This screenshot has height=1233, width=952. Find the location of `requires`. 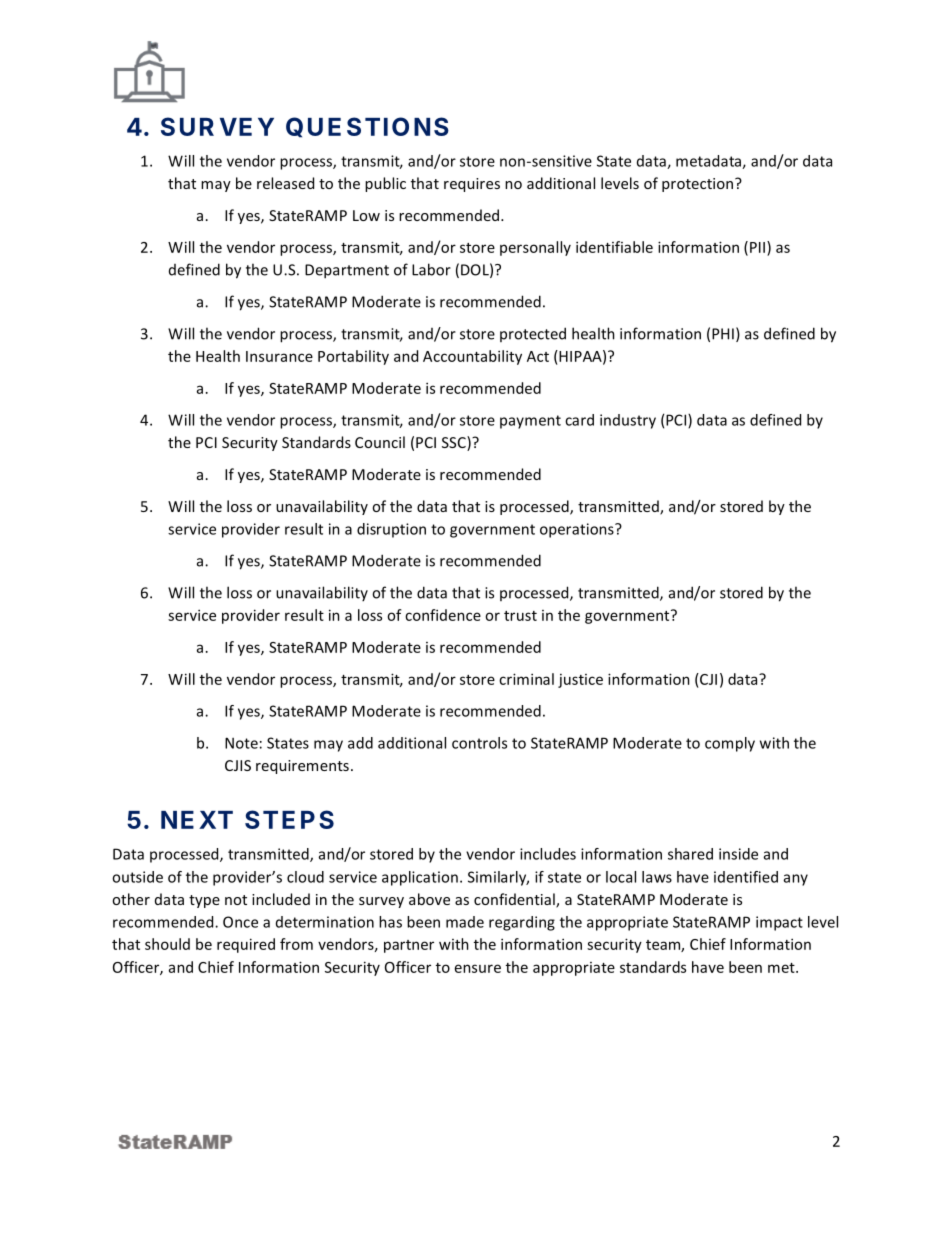

requires is located at coordinates (472, 185).
